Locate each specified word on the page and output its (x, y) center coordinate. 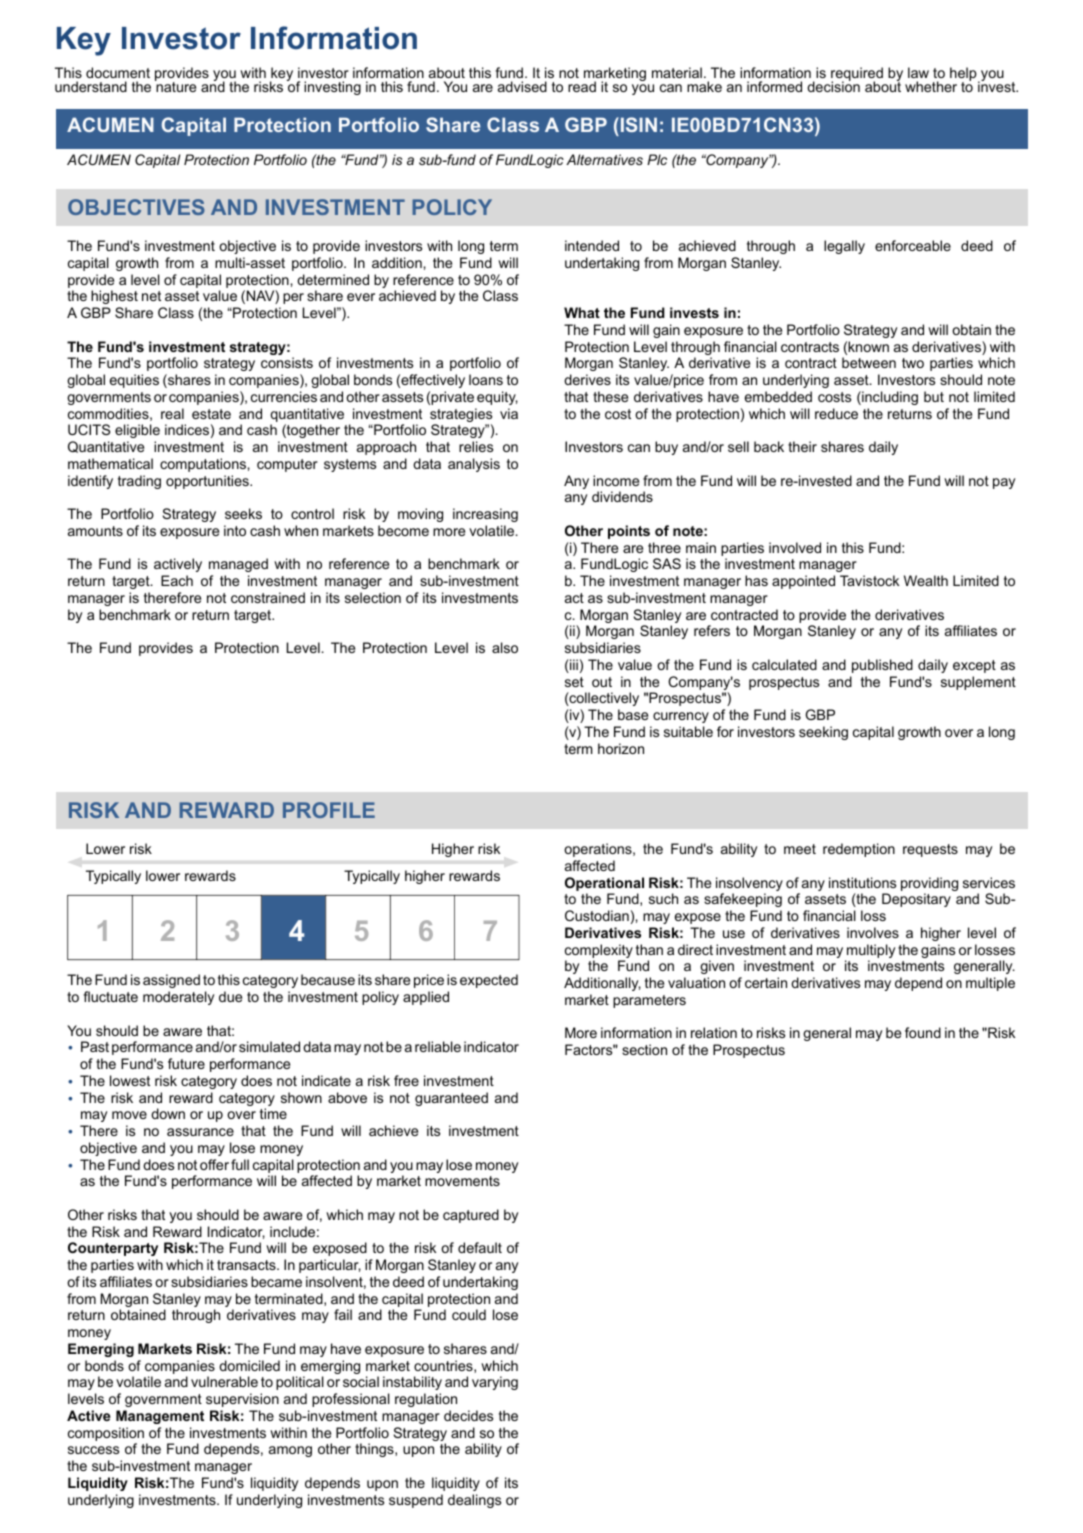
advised (522, 86)
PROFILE (329, 810)
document (118, 72)
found (923, 1032)
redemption (859, 850)
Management (160, 1417)
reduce (836, 413)
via (509, 413)
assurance (200, 1132)
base (633, 714)
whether (931, 86)
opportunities (208, 482)
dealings (474, 1501)
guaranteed (451, 1099)
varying (495, 1383)
